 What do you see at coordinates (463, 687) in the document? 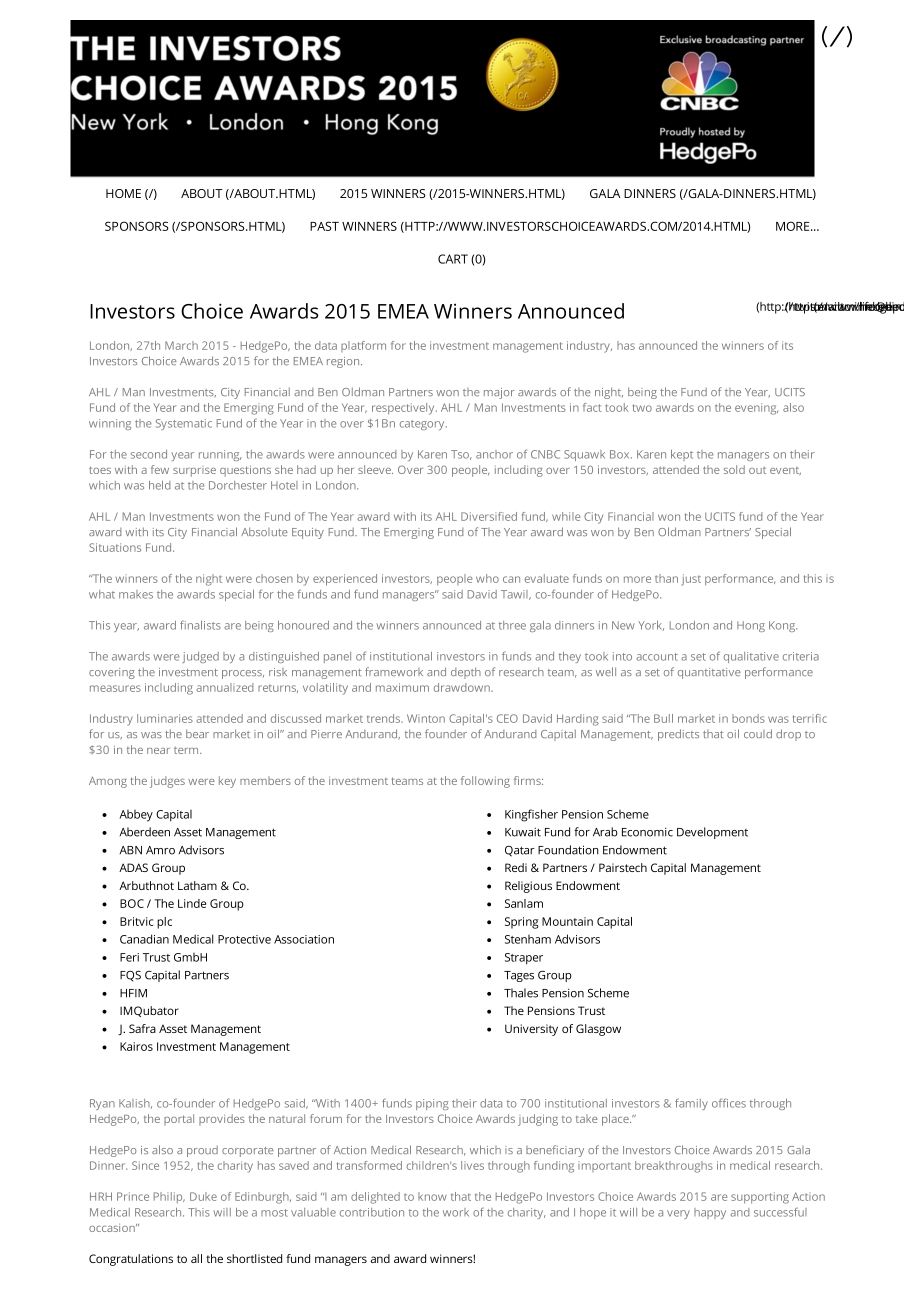
I see `drawdown` at bounding box center [463, 687].
